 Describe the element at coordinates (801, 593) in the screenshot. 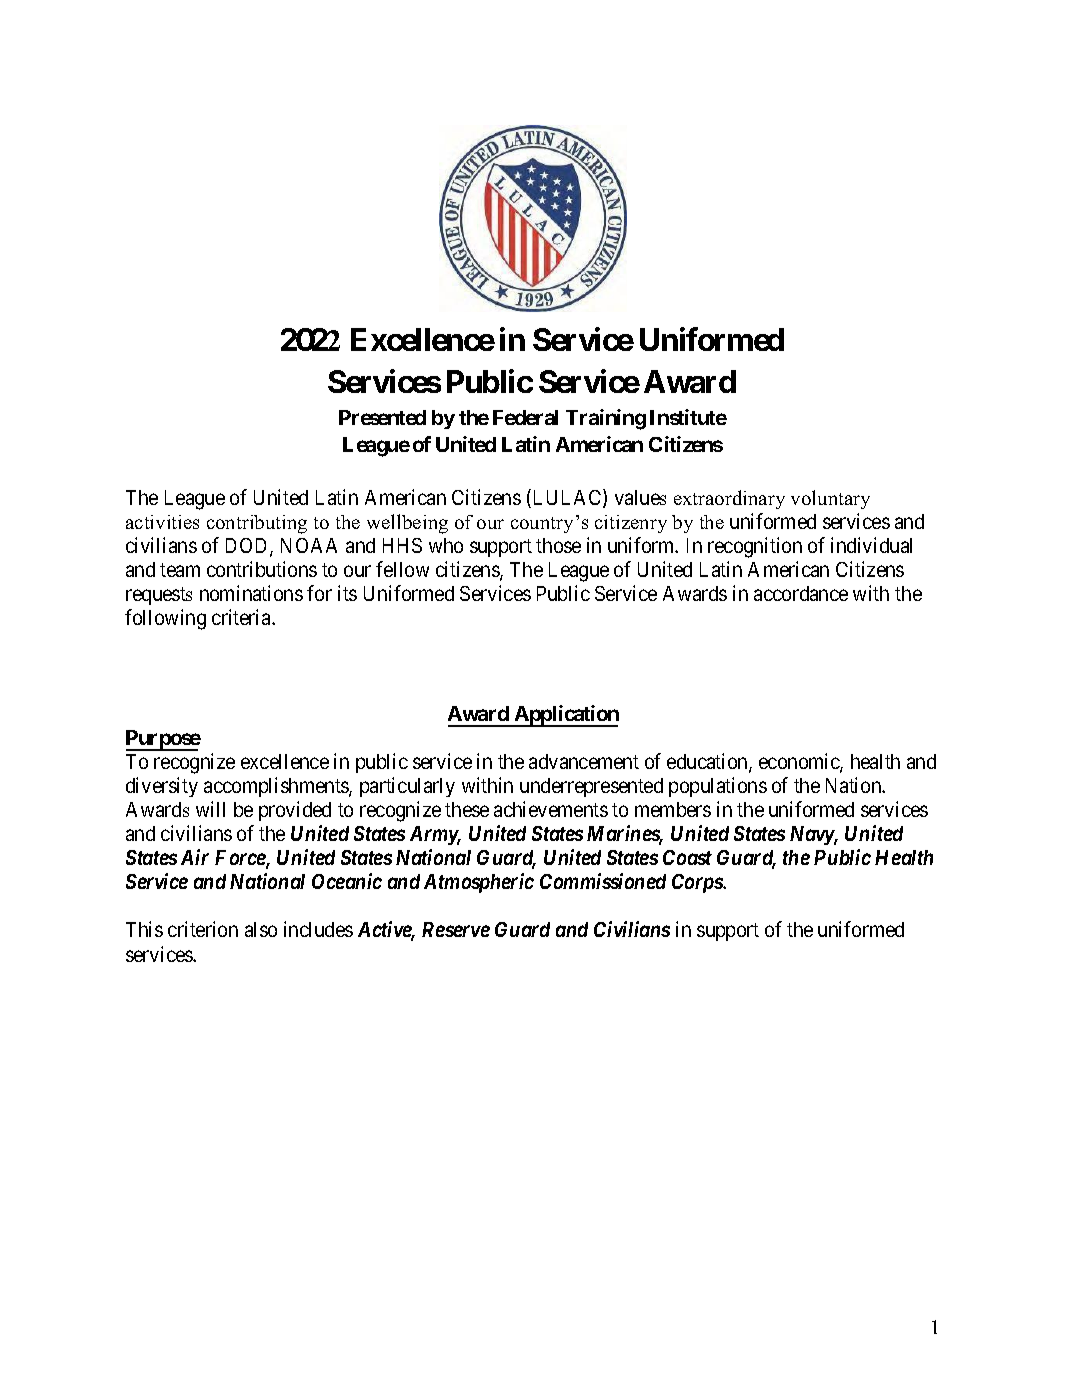

I see `accordance` at that location.
